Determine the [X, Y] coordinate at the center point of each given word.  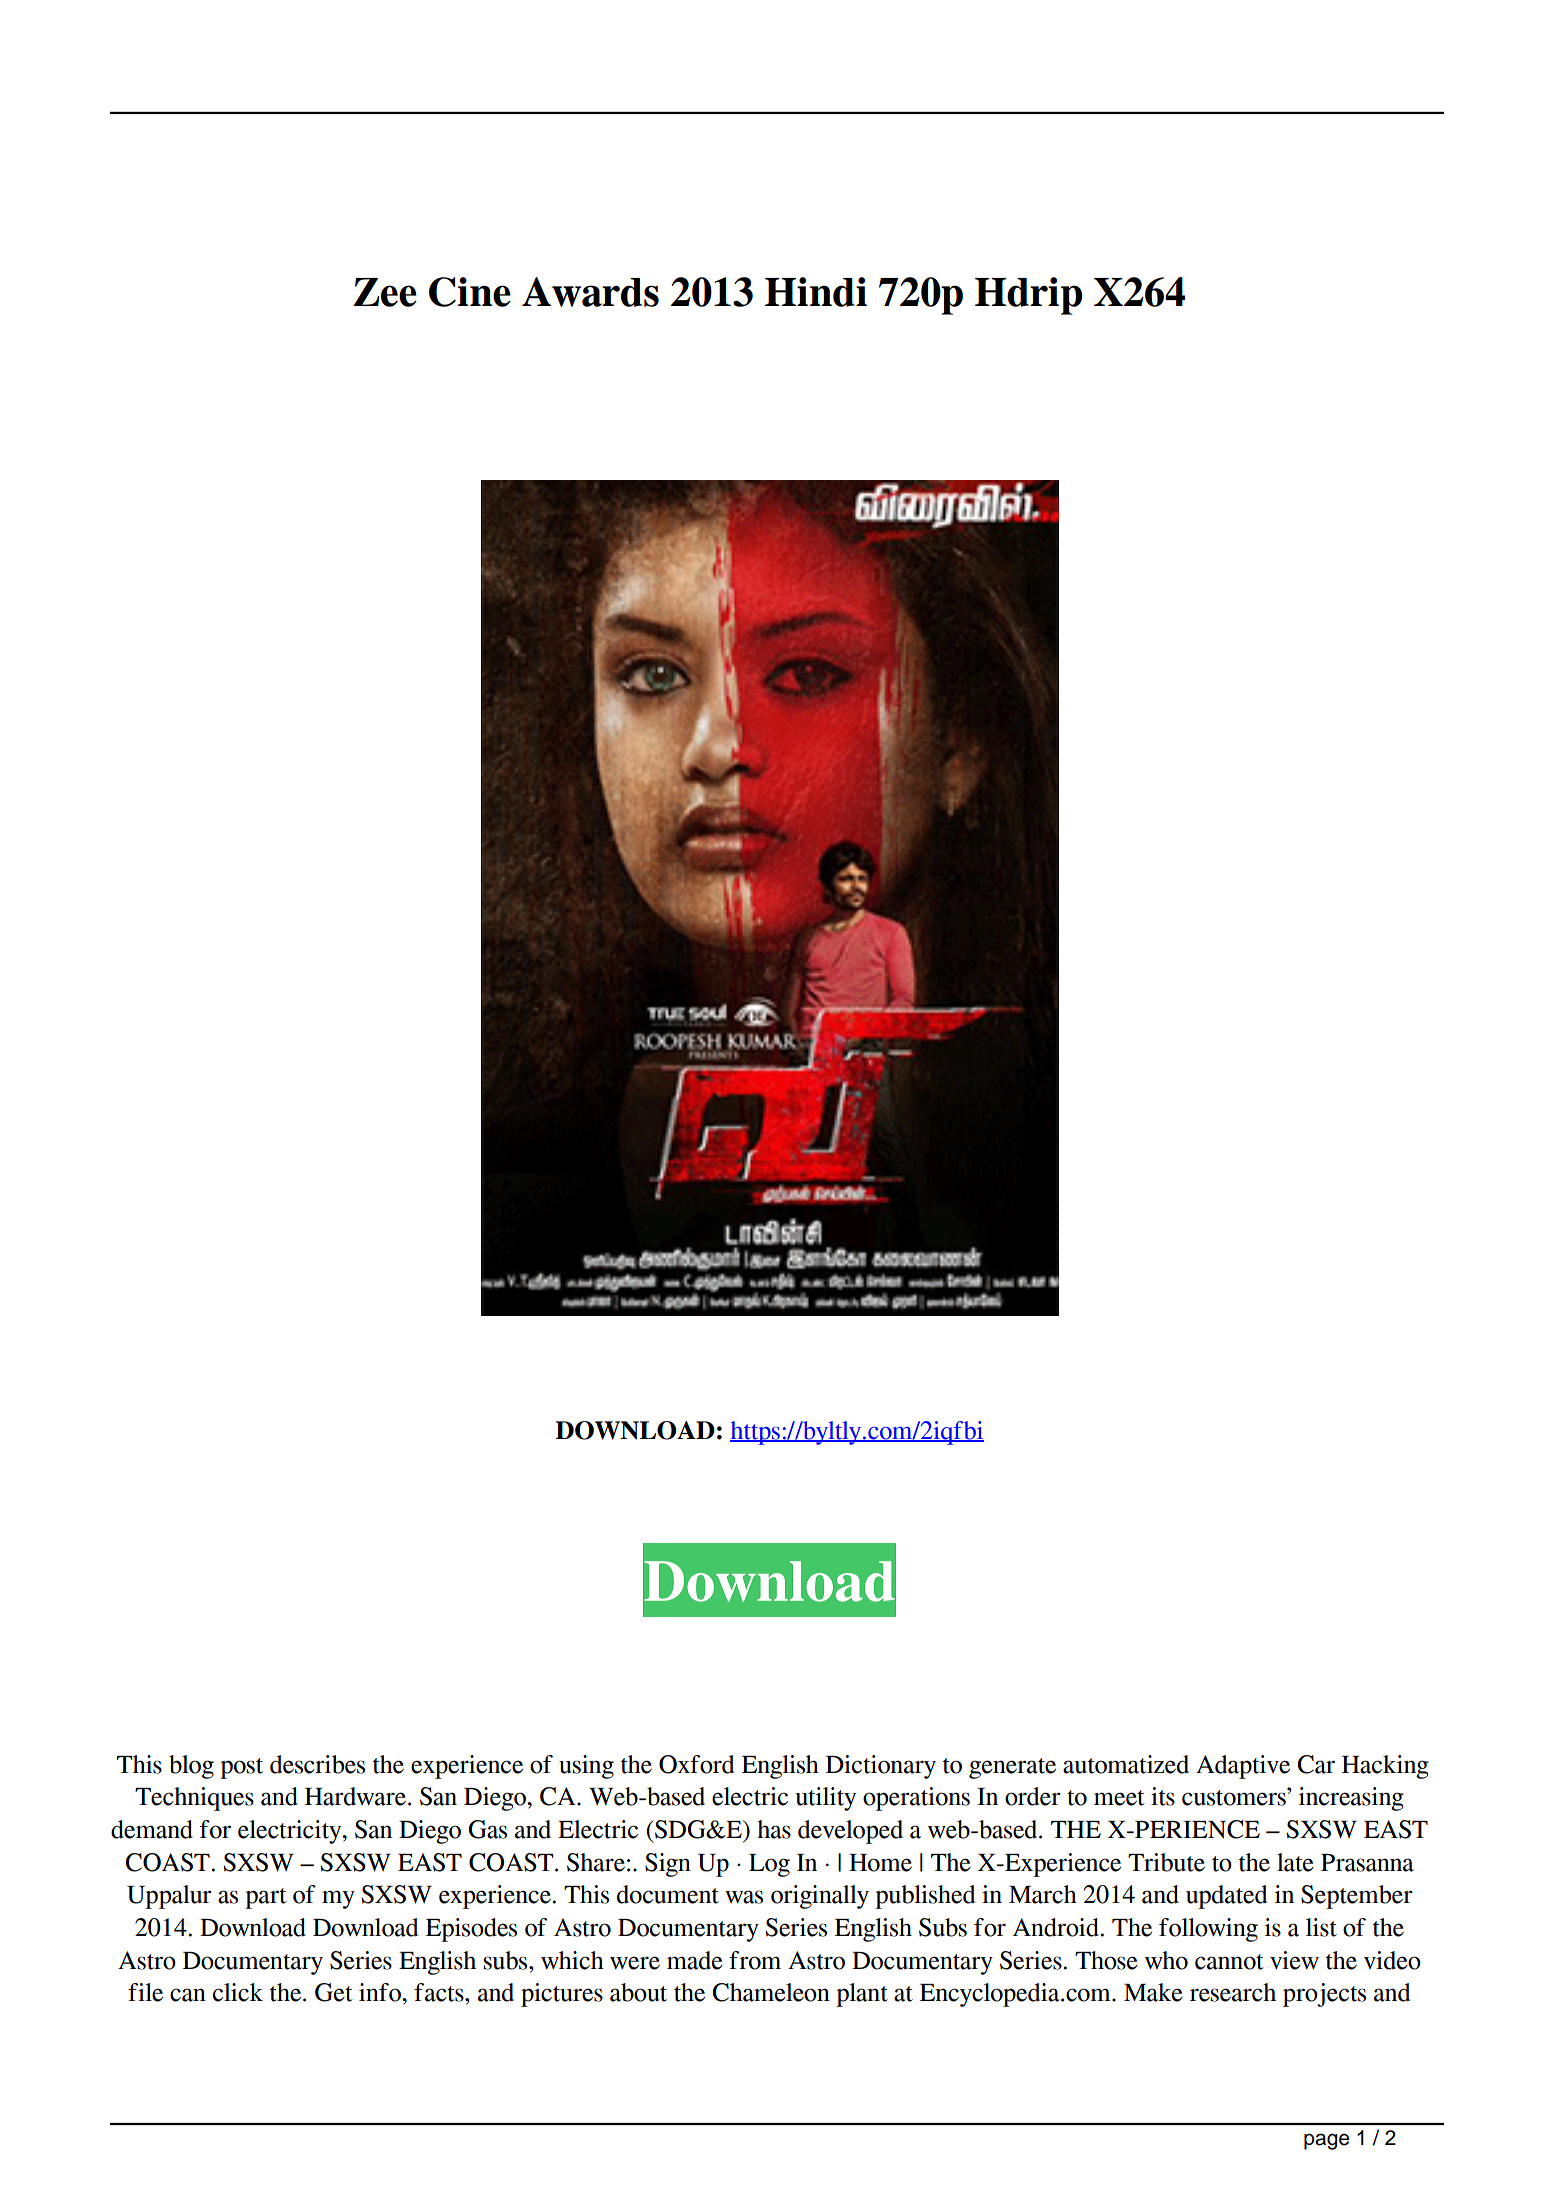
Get [334, 1992]
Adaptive [1243, 1767]
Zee [385, 292]
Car [1316, 1764]
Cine [470, 292]
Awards [590, 292]
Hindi [816, 292]
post [241, 1768]
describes [317, 1764]
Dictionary [881, 1767]
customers [1235, 1797]
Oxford [696, 1764]
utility [825, 1799]
